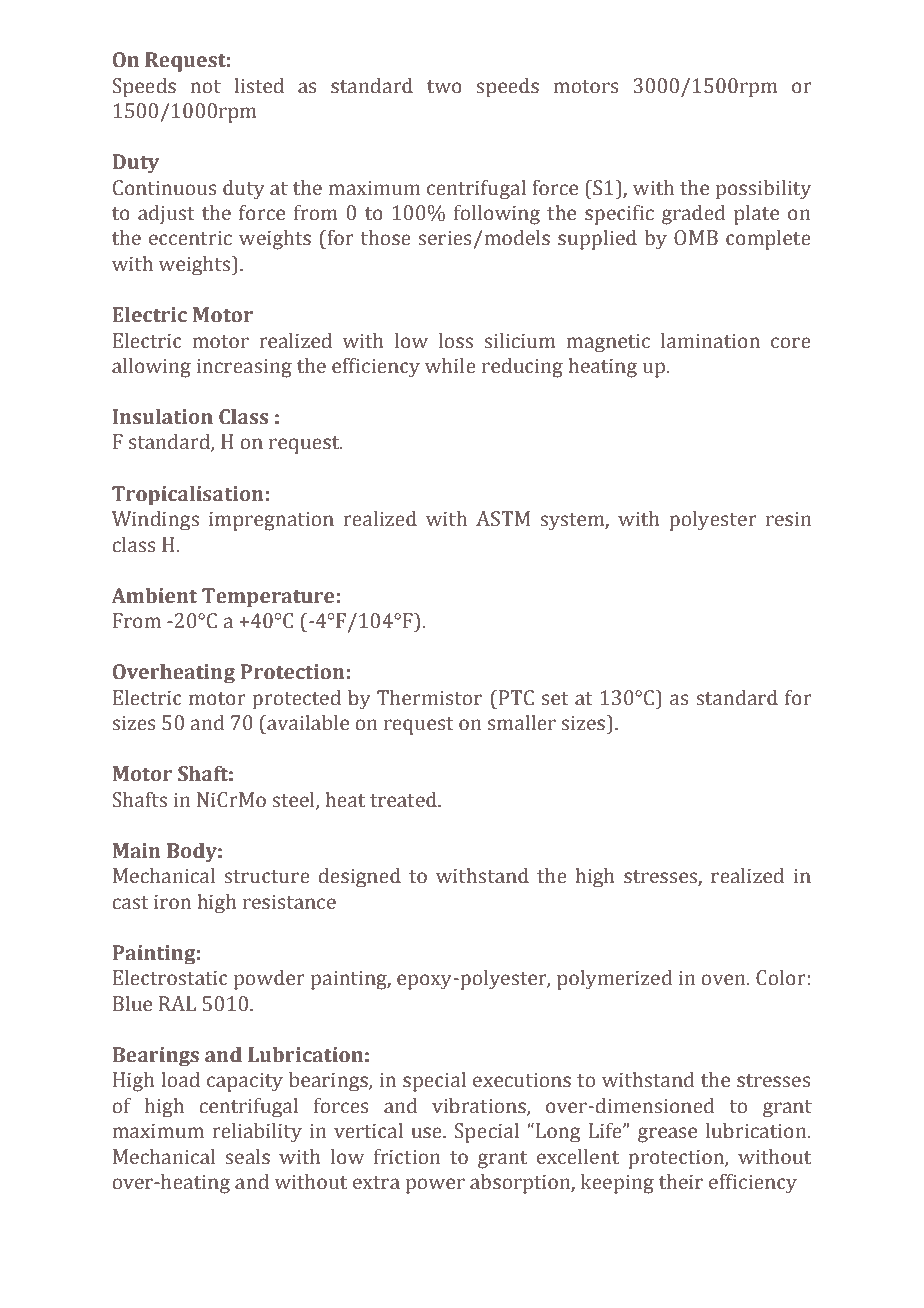 Image resolution: width=924 pixels, height=1308 pixels. I want to click on resin, so click(788, 519).
